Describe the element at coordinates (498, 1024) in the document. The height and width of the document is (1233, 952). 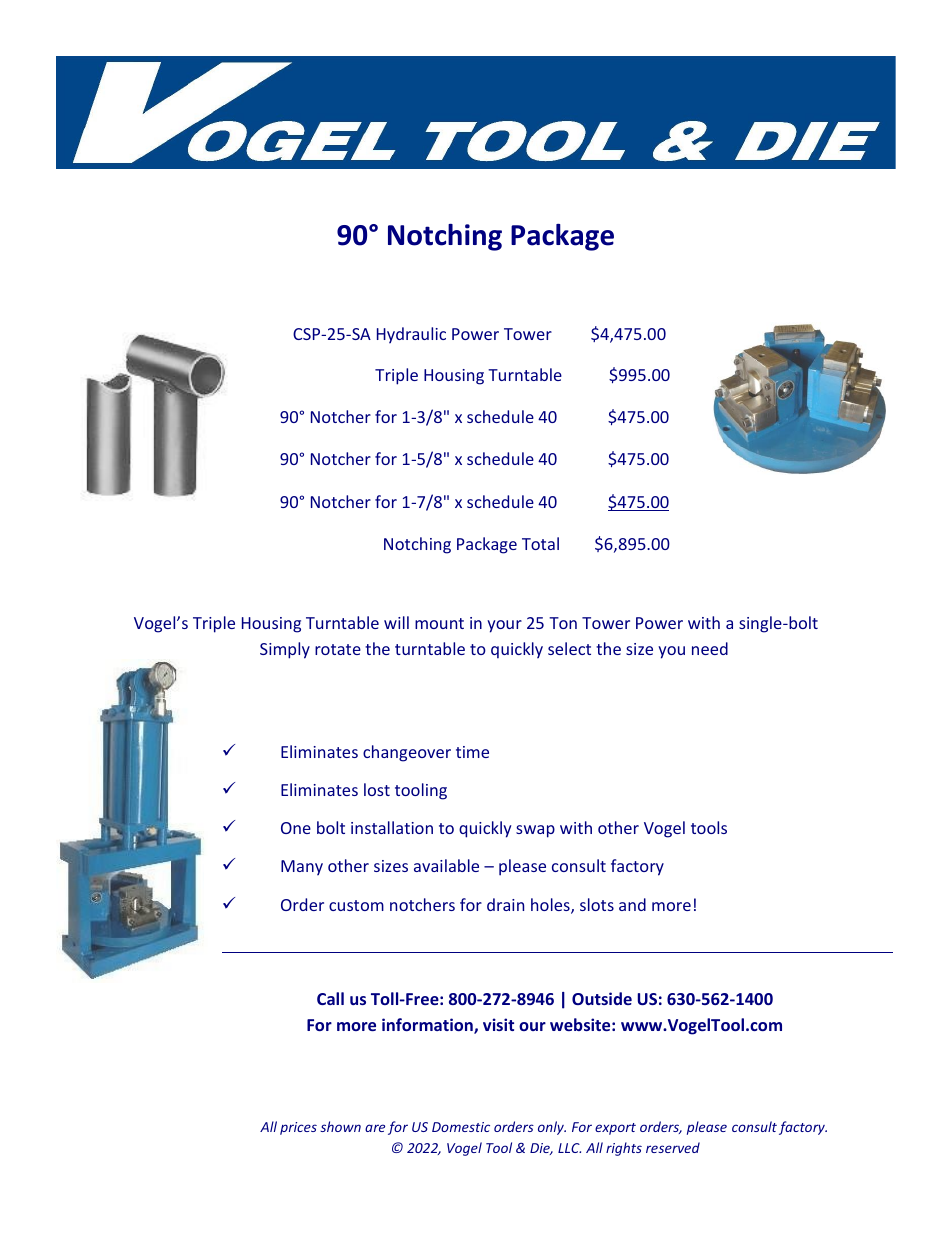
I see `visit` at that location.
